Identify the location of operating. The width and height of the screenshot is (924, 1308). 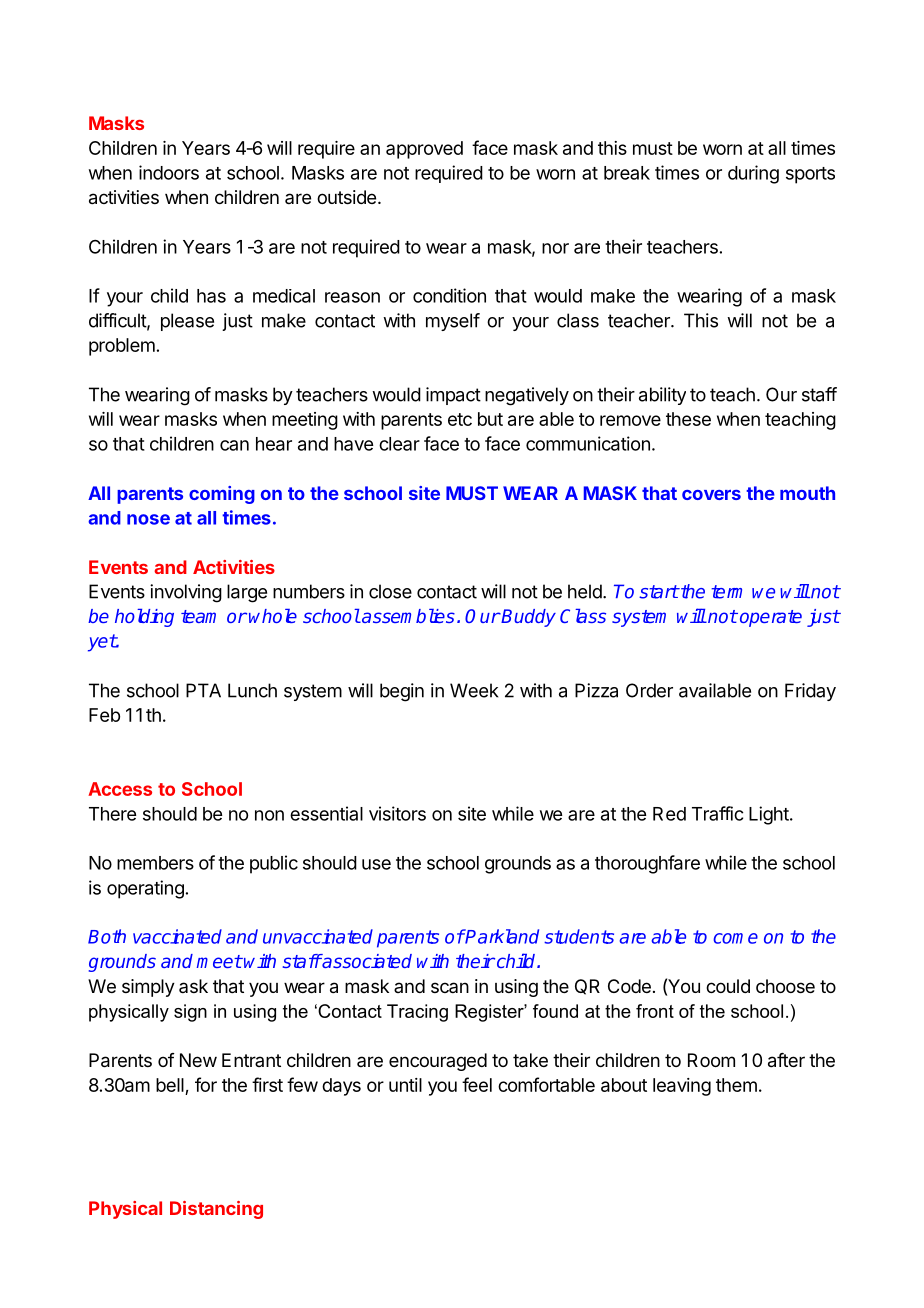
(145, 889).
